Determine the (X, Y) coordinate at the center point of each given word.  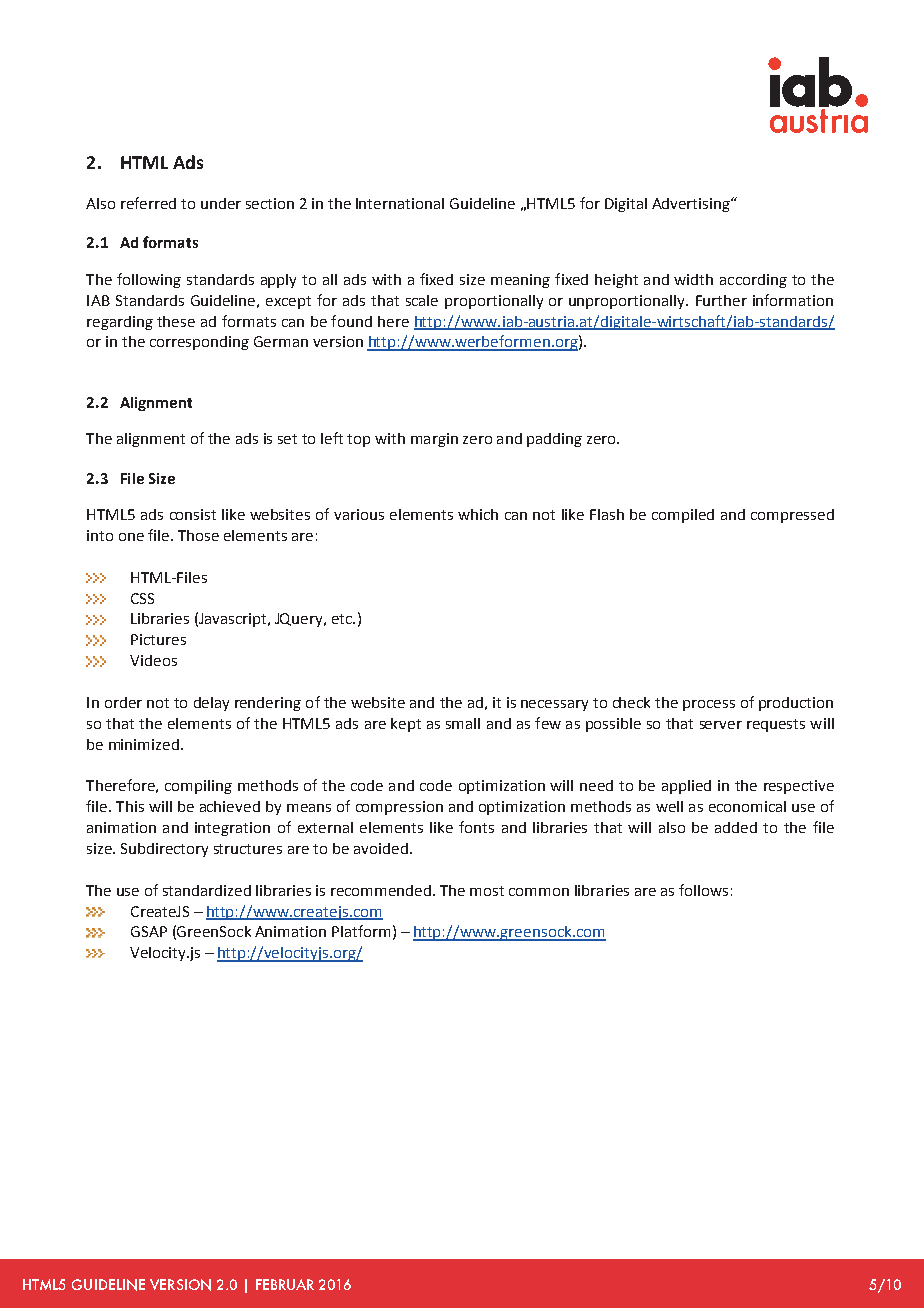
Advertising (692, 205)
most (487, 891)
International (400, 203)
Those (198, 535)
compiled (683, 516)
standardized (207, 890)
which (478, 514)
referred (148, 203)
